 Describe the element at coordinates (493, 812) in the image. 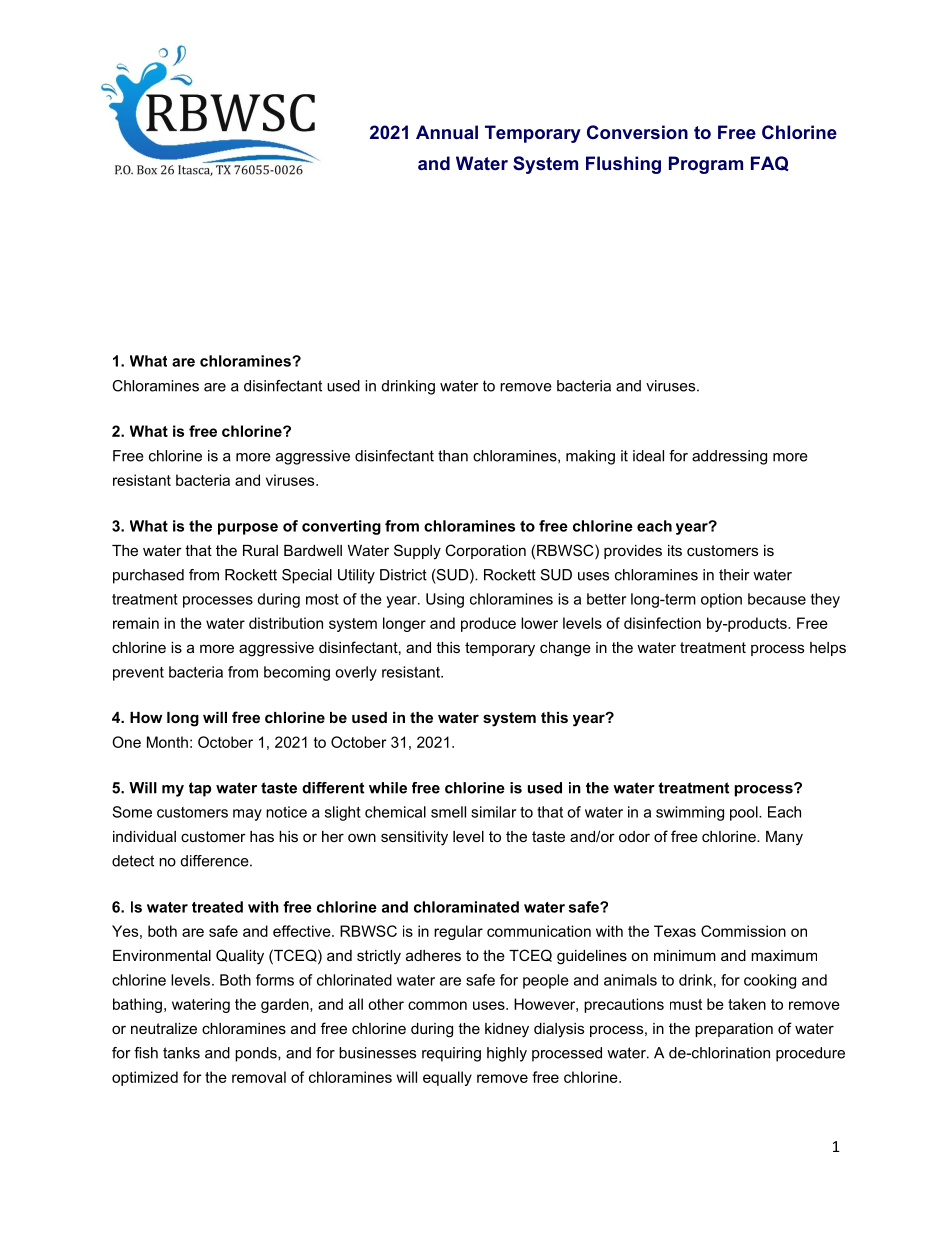

I see `similar` at that location.
